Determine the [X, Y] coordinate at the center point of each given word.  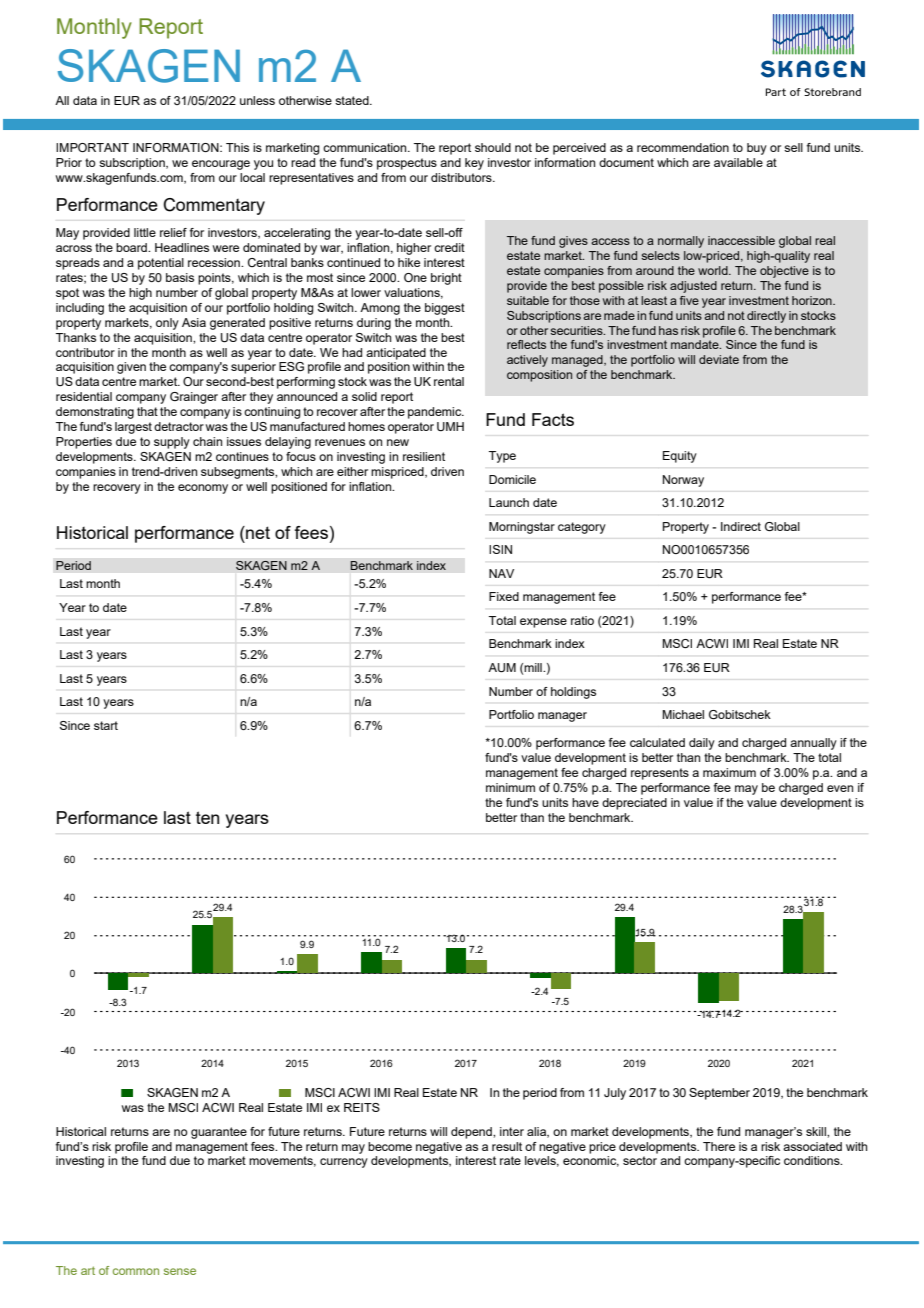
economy [203, 489]
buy [757, 149]
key [474, 164]
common [136, 1271]
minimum [510, 787]
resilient [424, 456]
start [106, 725]
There [719, 1146]
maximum [729, 772]
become [390, 1146]
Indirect [741, 526]
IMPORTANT [92, 147]
